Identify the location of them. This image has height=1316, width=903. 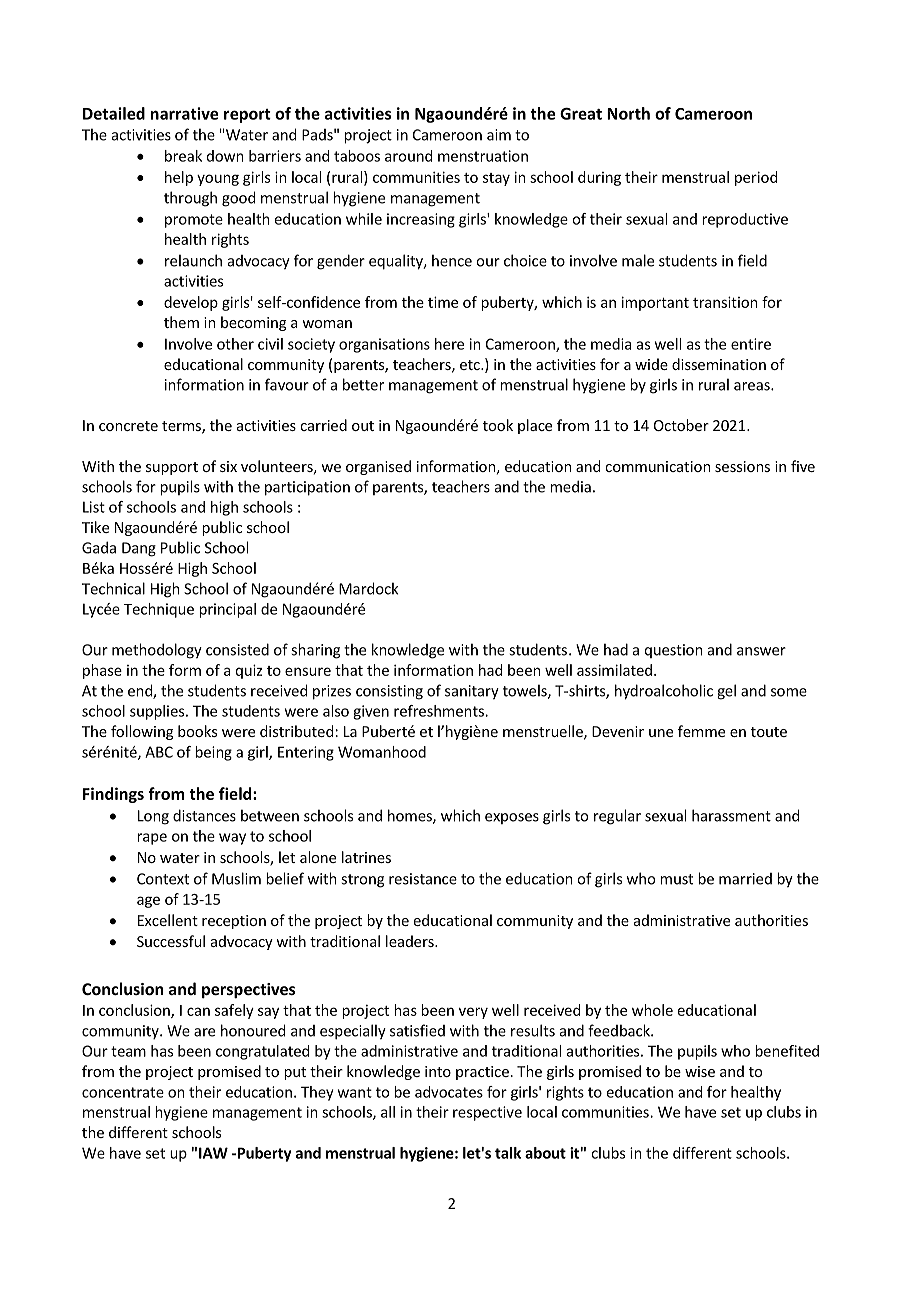
(181, 322).
